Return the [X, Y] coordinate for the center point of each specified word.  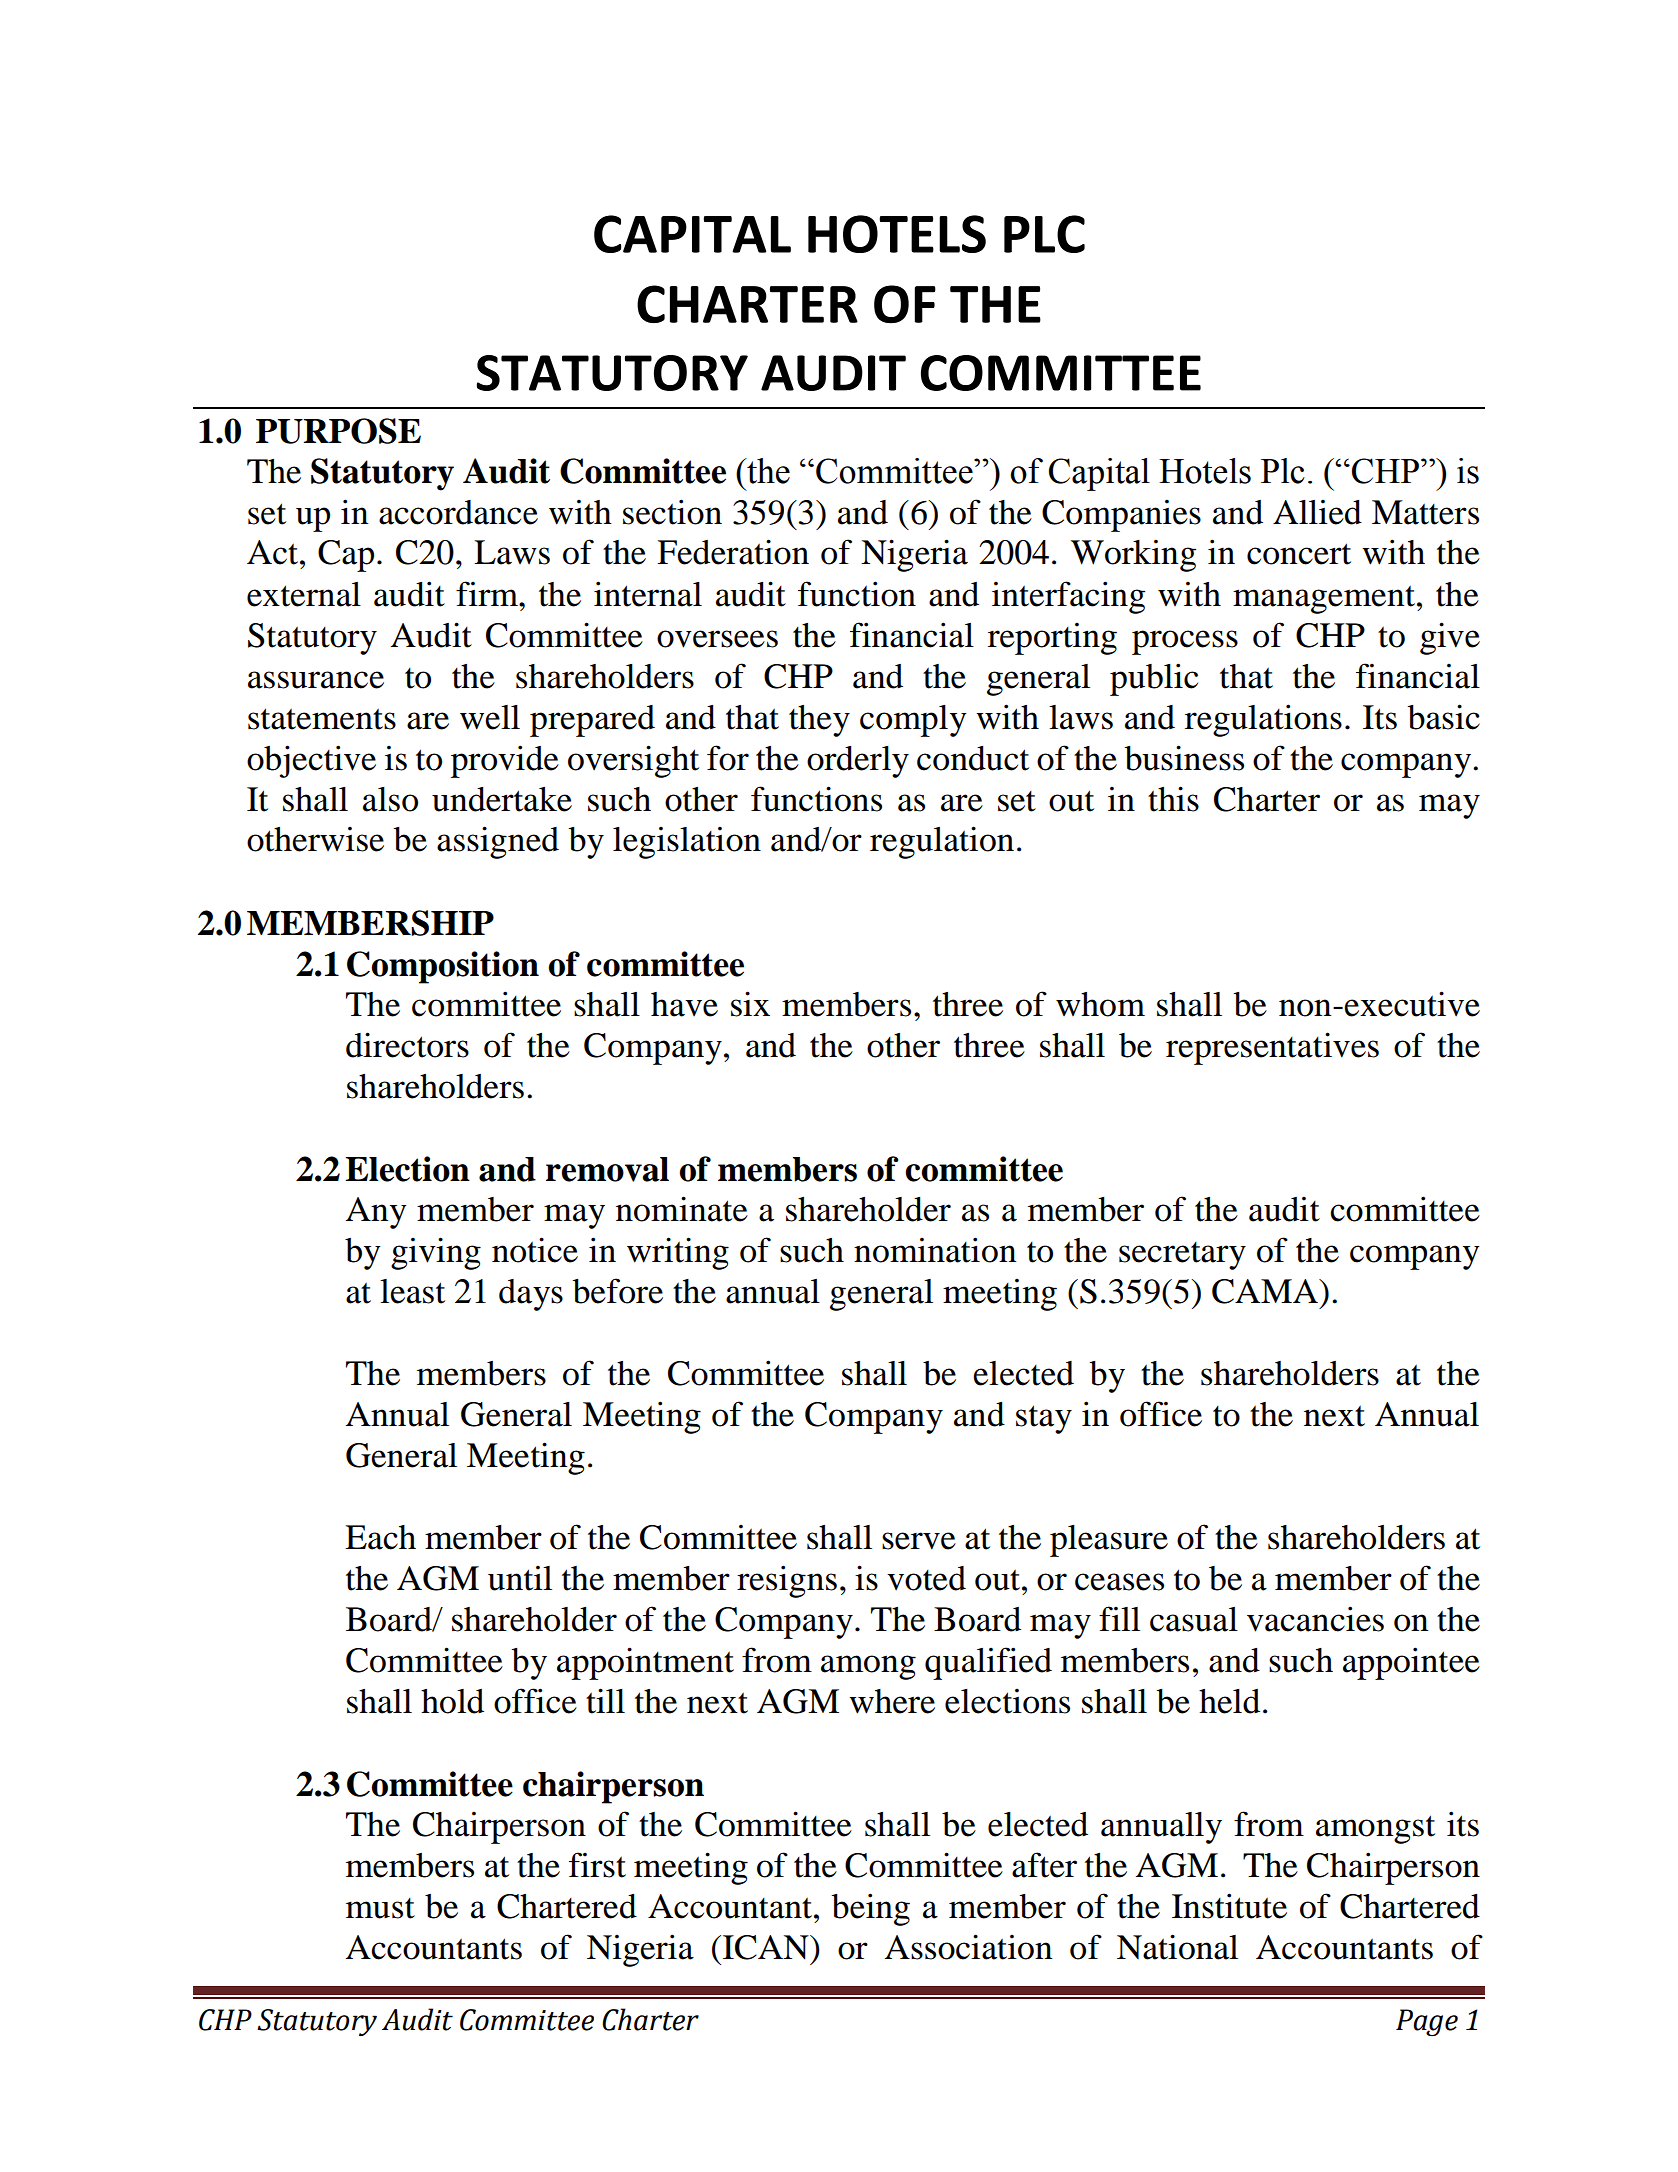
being [870, 1909]
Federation [733, 552]
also [390, 799]
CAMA [1266, 1291]
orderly [858, 762]
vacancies [1315, 1619]
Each [380, 1537]
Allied [1317, 512]
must [380, 1908]
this [1173, 799]
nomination [935, 1250]
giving [436, 1253]
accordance [458, 512]
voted [926, 1578]
